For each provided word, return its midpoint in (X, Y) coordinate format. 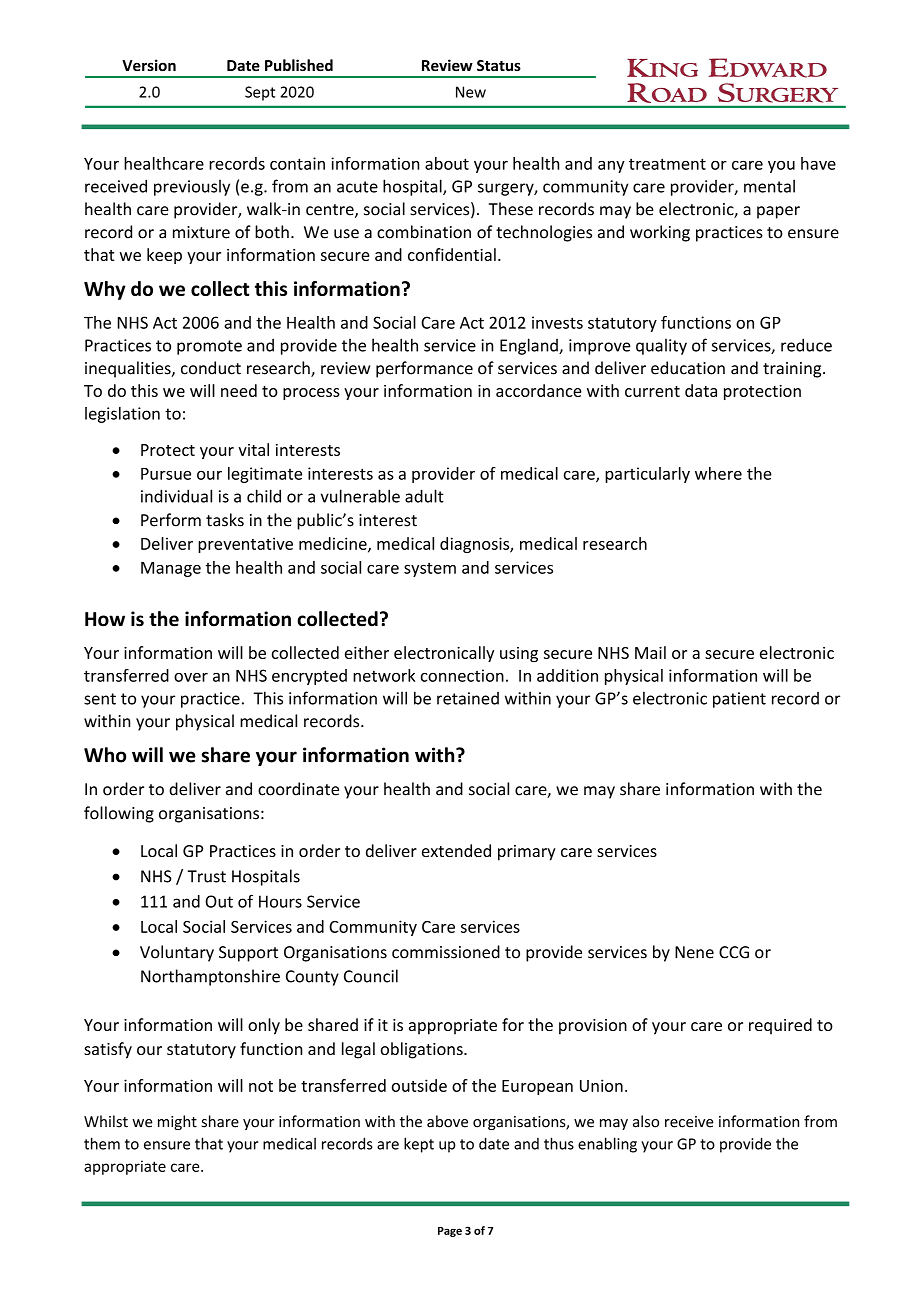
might (177, 1122)
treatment (667, 164)
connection (462, 675)
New (471, 92)
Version (149, 65)
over (191, 677)
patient (739, 700)
